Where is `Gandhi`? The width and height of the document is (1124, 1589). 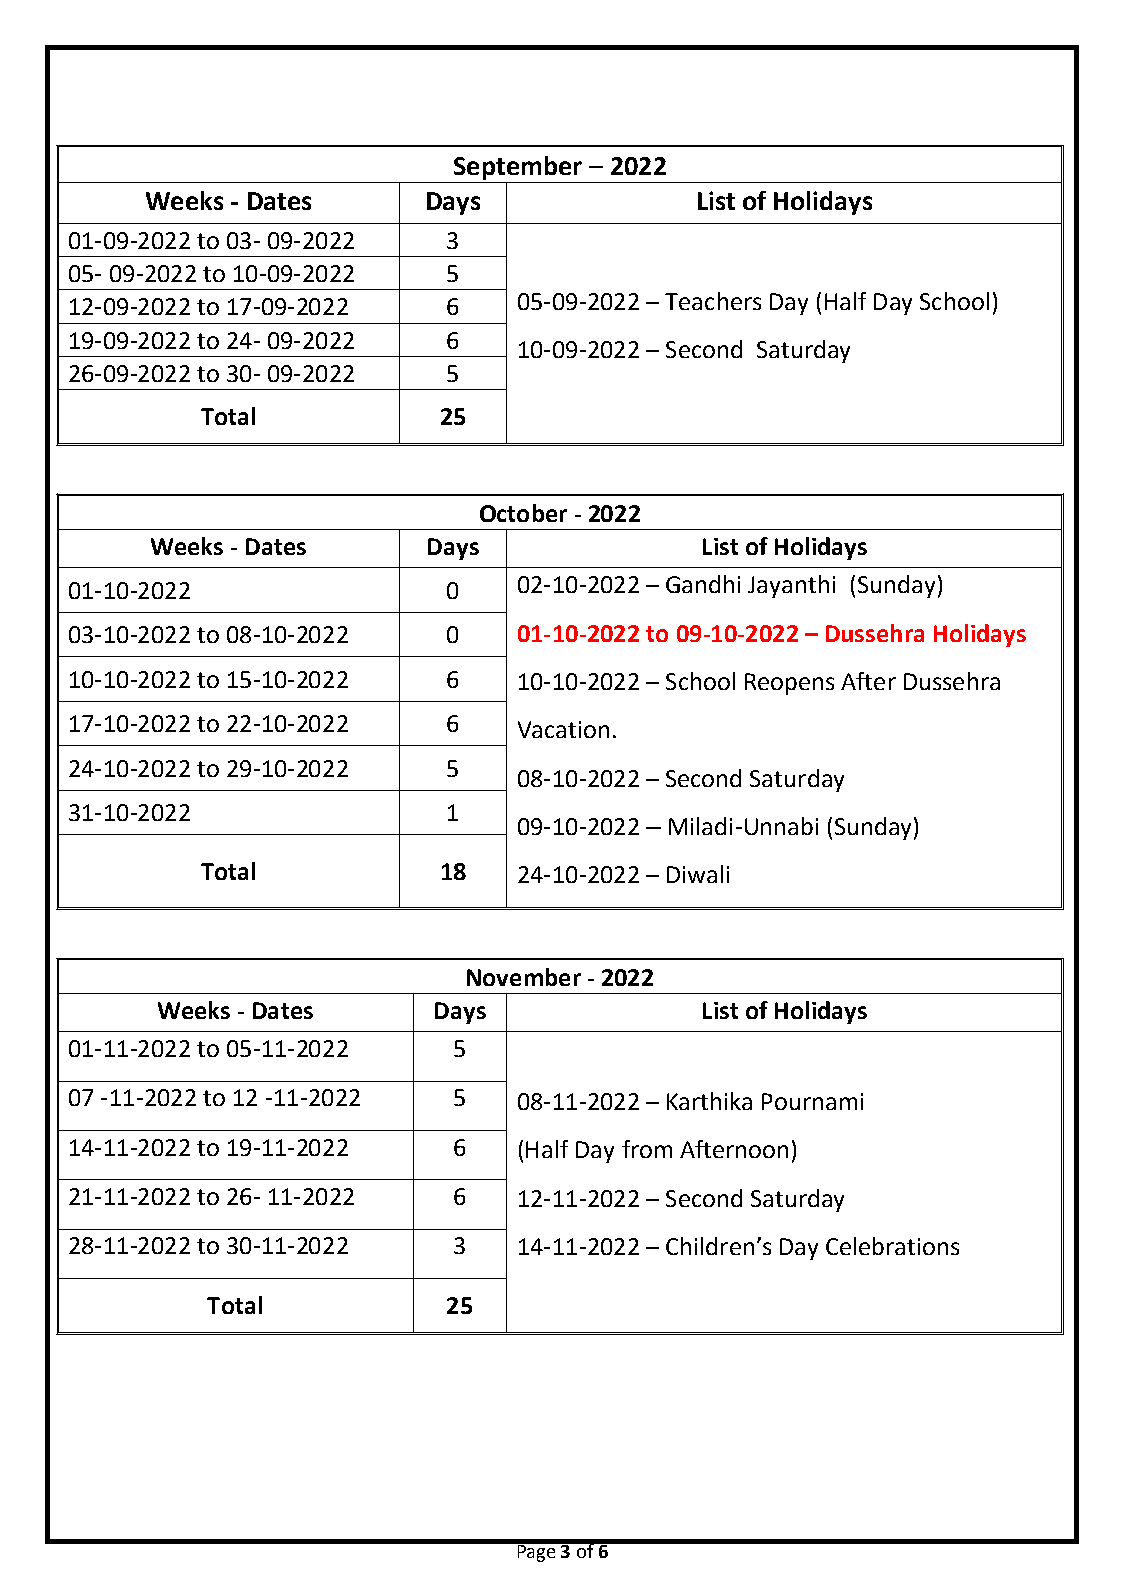 Gandhi is located at coordinates (703, 584).
